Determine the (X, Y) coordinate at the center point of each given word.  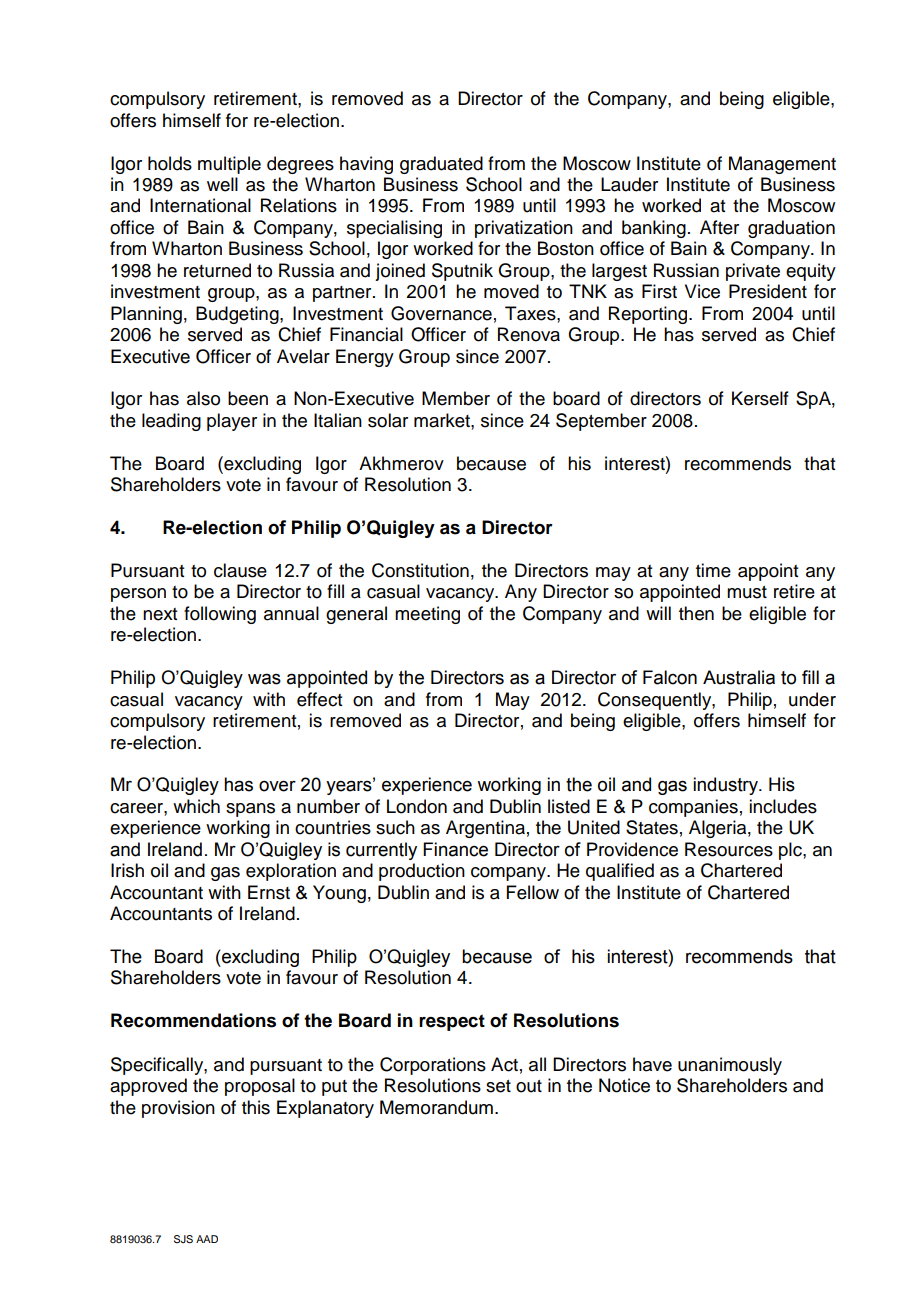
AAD (207, 1239)
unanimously (730, 1066)
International (200, 205)
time (713, 570)
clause (240, 570)
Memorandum (436, 1107)
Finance (455, 849)
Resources (729, 849)
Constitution (420, 570)
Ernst (269, 892)
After (719, 227)
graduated (441, 165)
